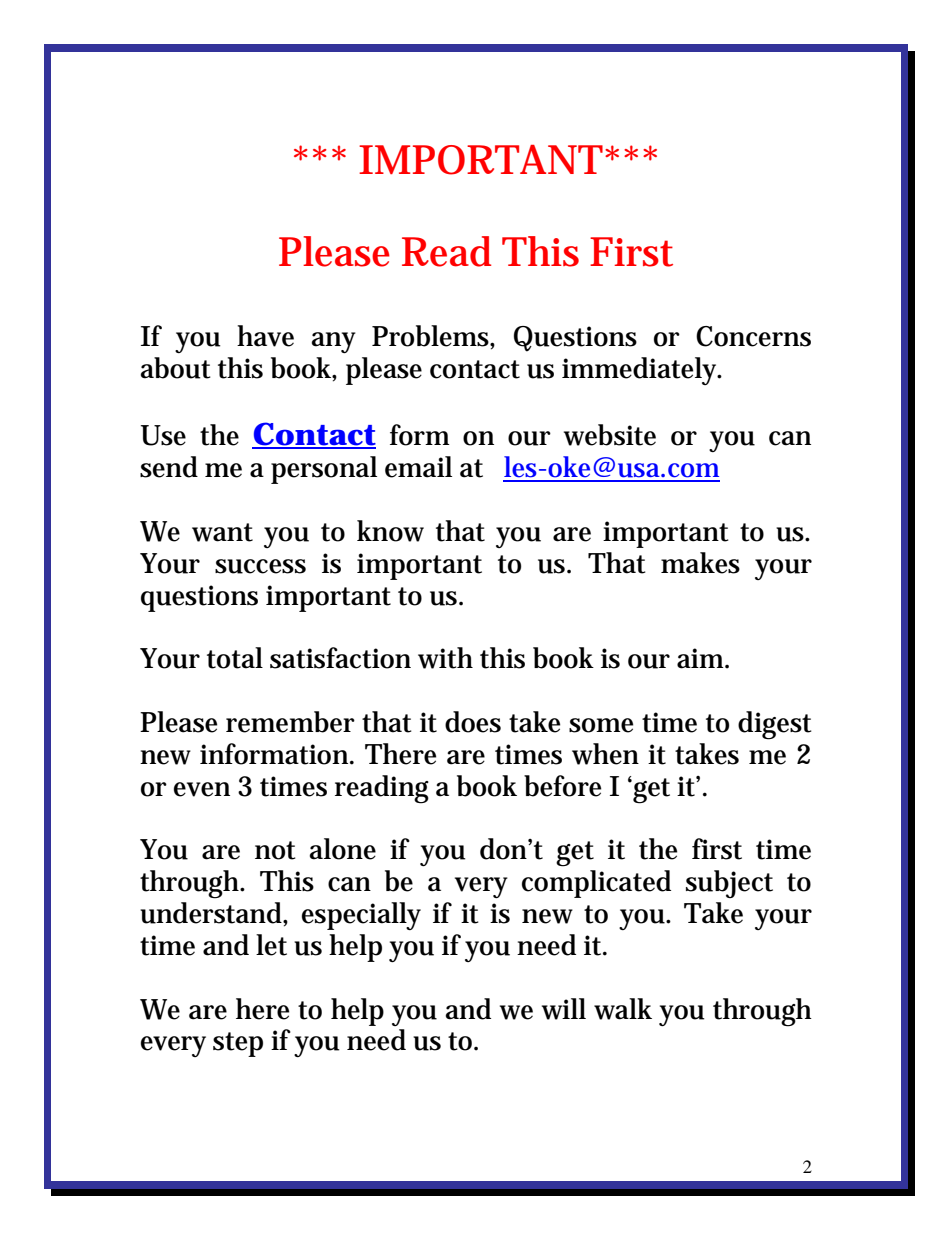  I want to click on have, so click(265, 336).
